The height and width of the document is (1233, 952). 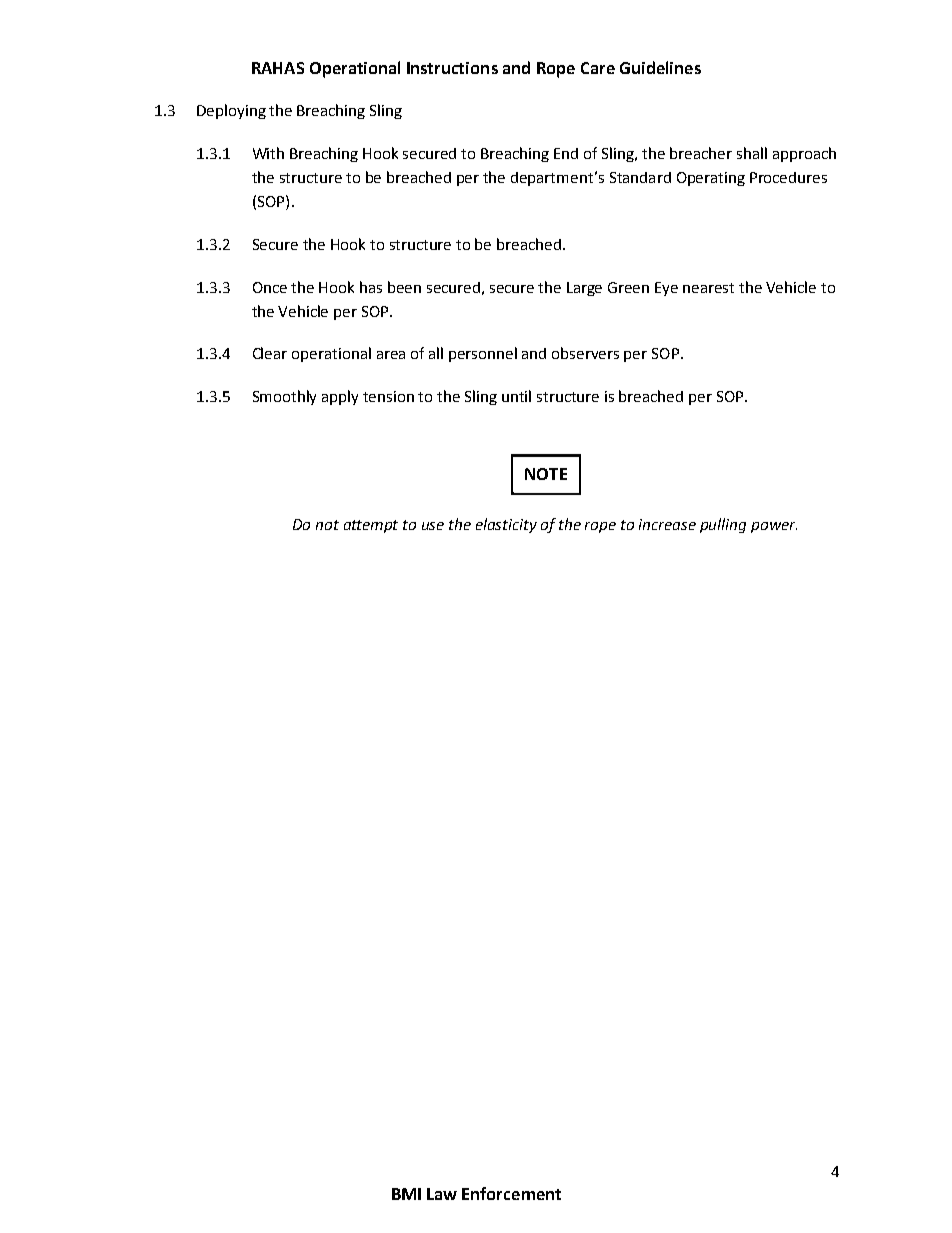 I want to click on shall, so click(x=752, y=153).
